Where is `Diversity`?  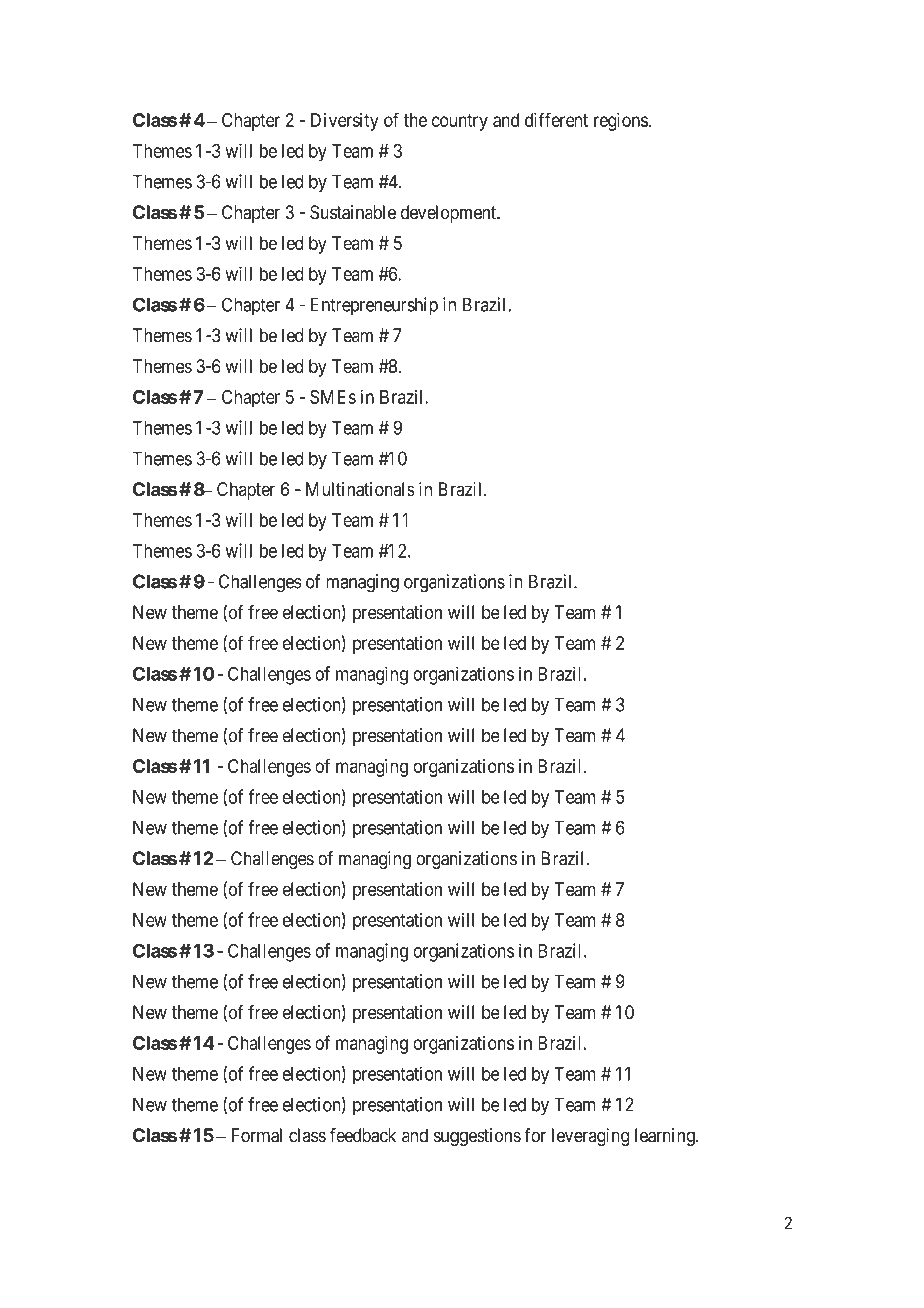
Diversity is located at coordinates (345, 122).
